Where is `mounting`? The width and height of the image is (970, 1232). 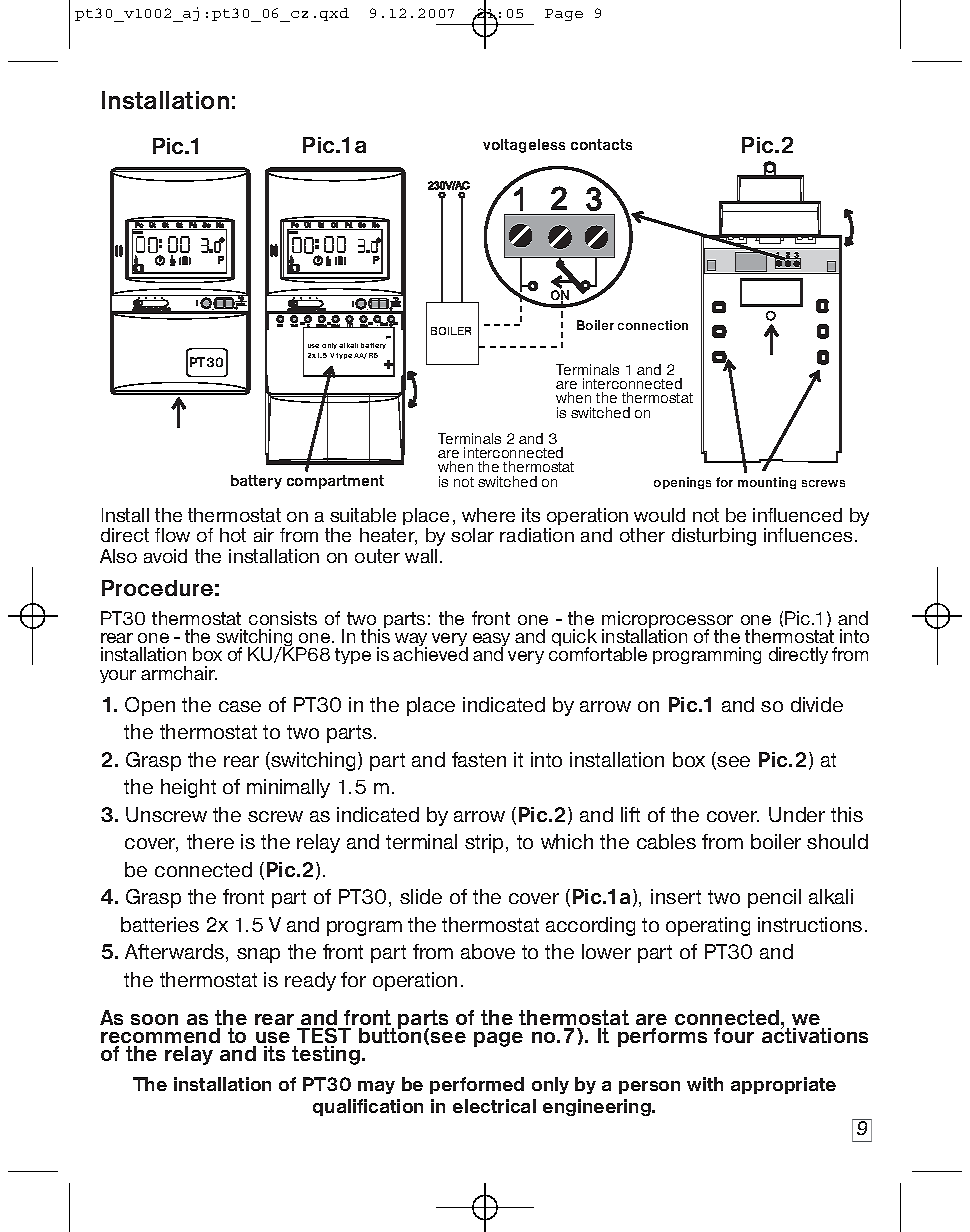
mounting is located at coordinates (767, 483).
